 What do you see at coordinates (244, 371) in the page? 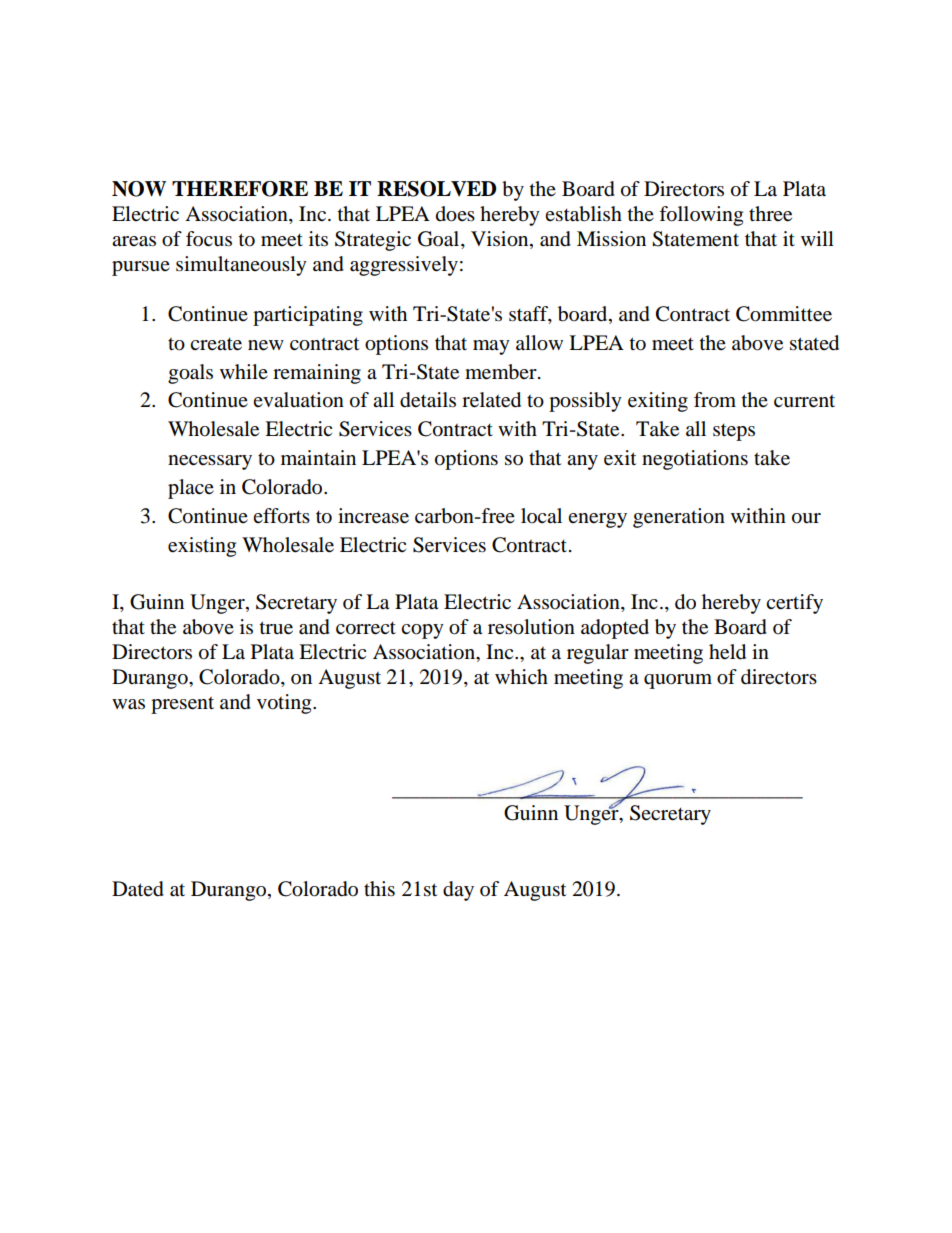
I see `while` at bounding box center [244, 371].
